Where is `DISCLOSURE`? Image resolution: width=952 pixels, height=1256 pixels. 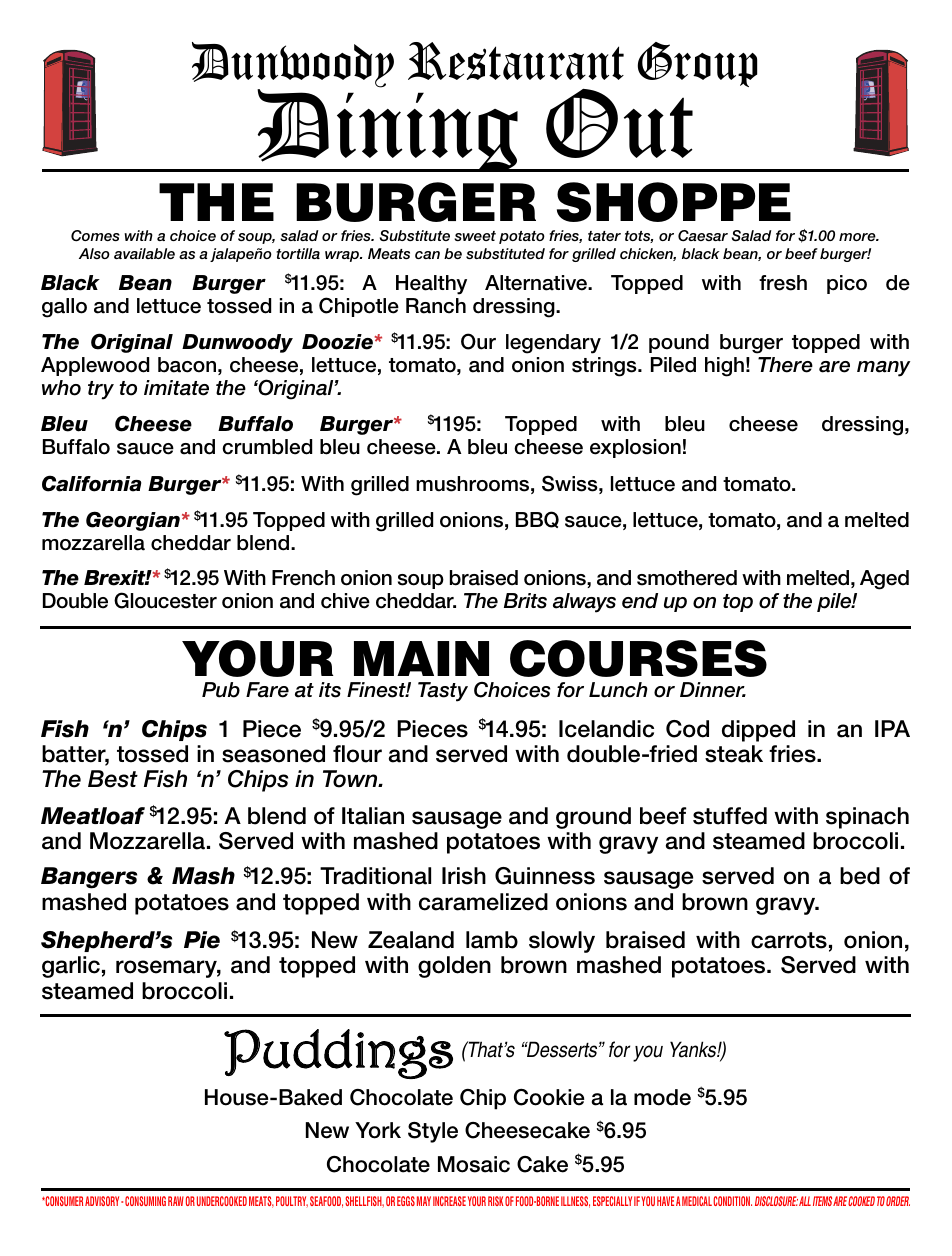 DISCLOSURE is located at coordinates (776, 1201).
